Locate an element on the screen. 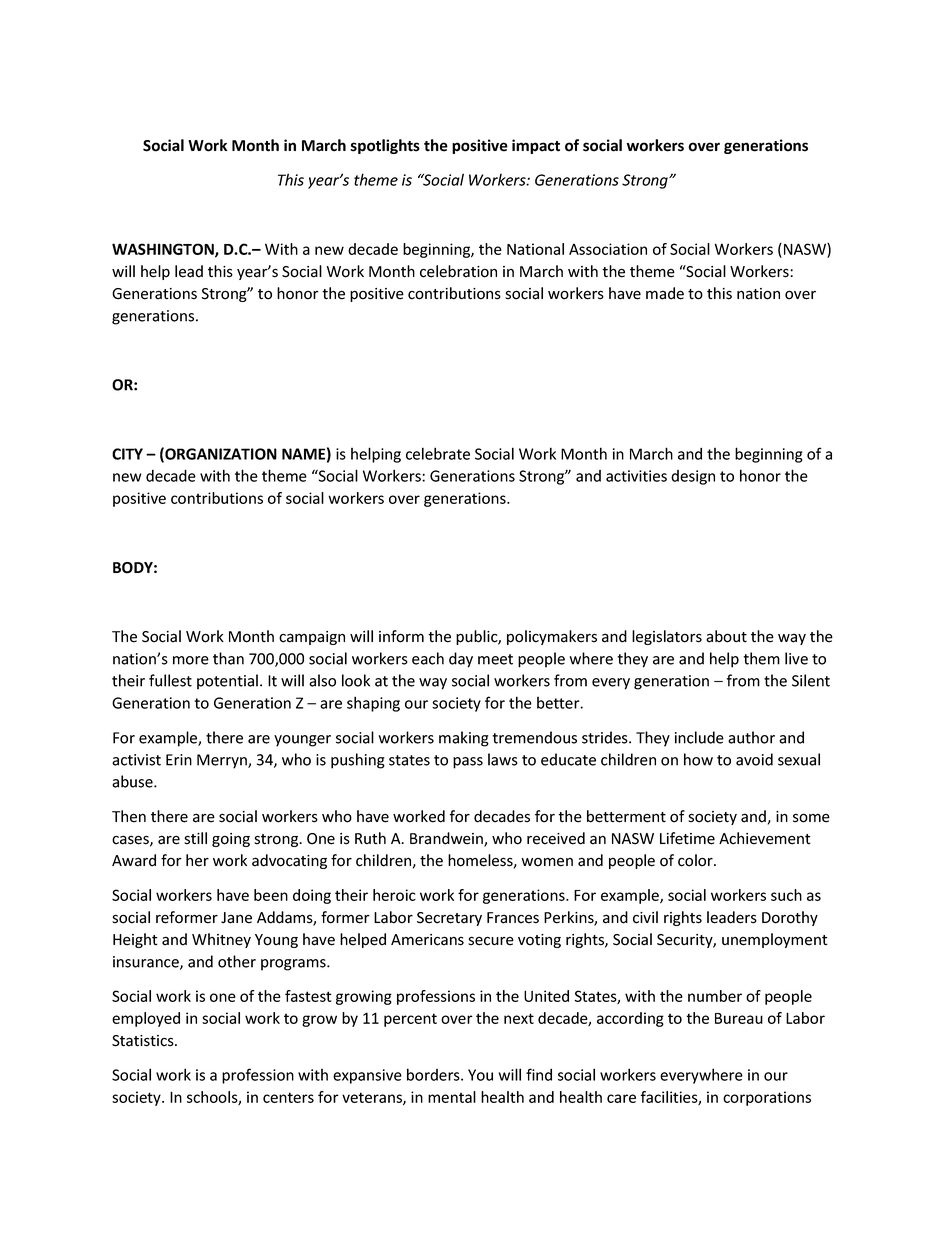 The image size is (952, 1233). WASHINGTON is located at coordinates (164, 250).
